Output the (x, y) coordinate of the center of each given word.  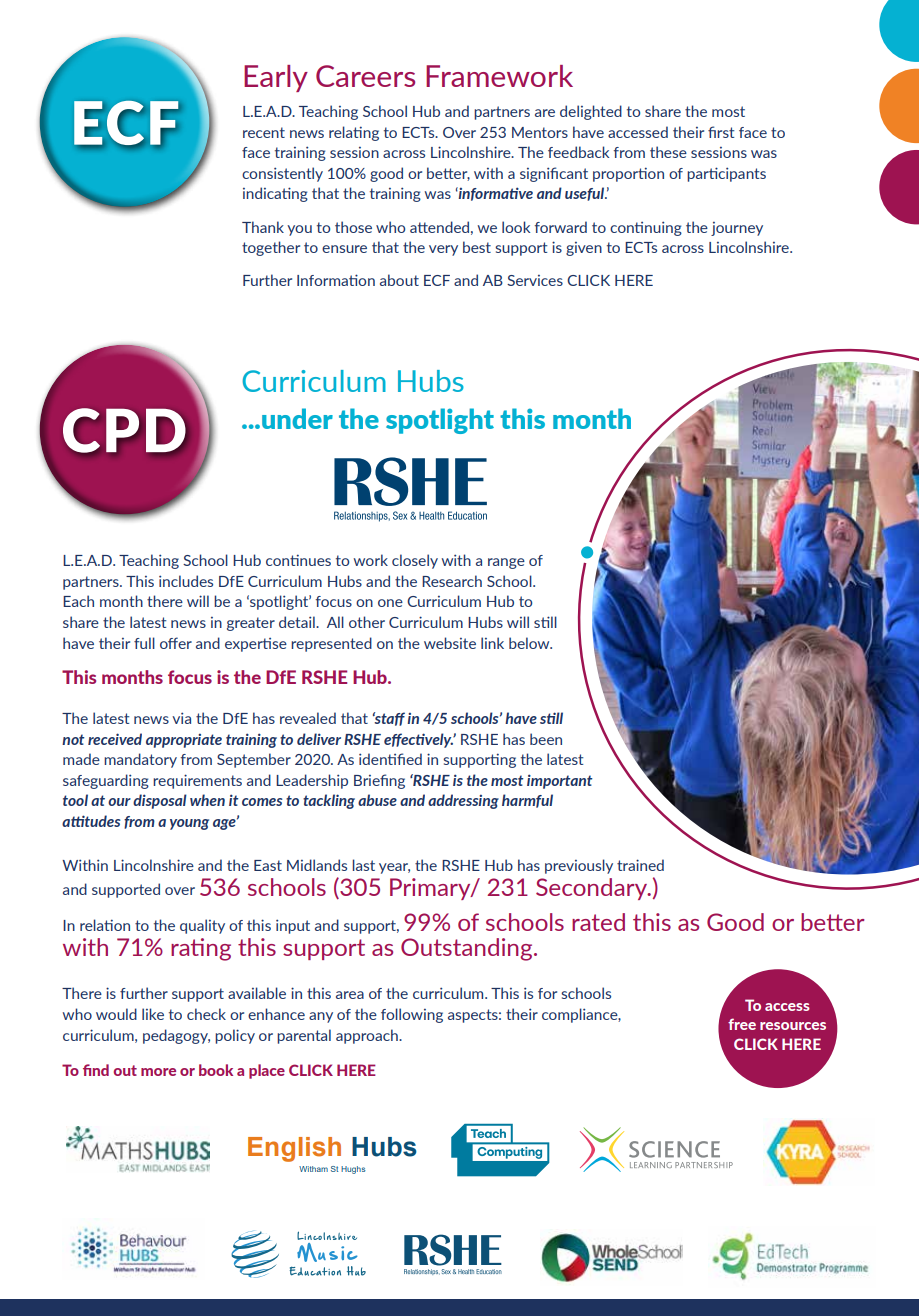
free (742, 1024)
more (158, 1072)
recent (264, 132)
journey (737, 229)
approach (368, 1036)
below (530, 643)
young (189, 824)
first (721, 132)
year (394, 868)
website (450, 643)
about (399, 280)
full (144, 643)
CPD (124, 430)
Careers (365, 76)
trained (640, 865)
